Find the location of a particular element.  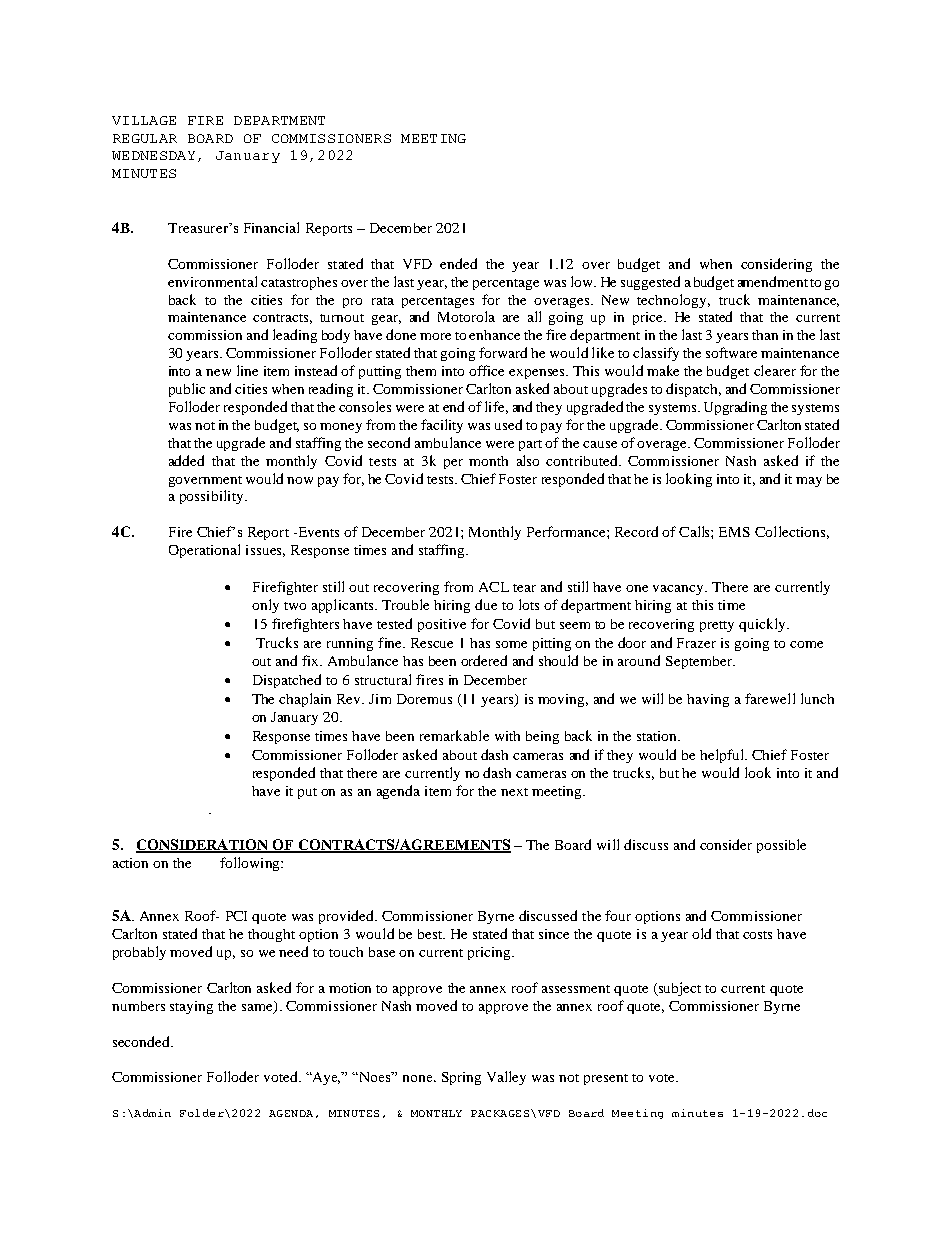

ended is located at coordinates (458, 263).
